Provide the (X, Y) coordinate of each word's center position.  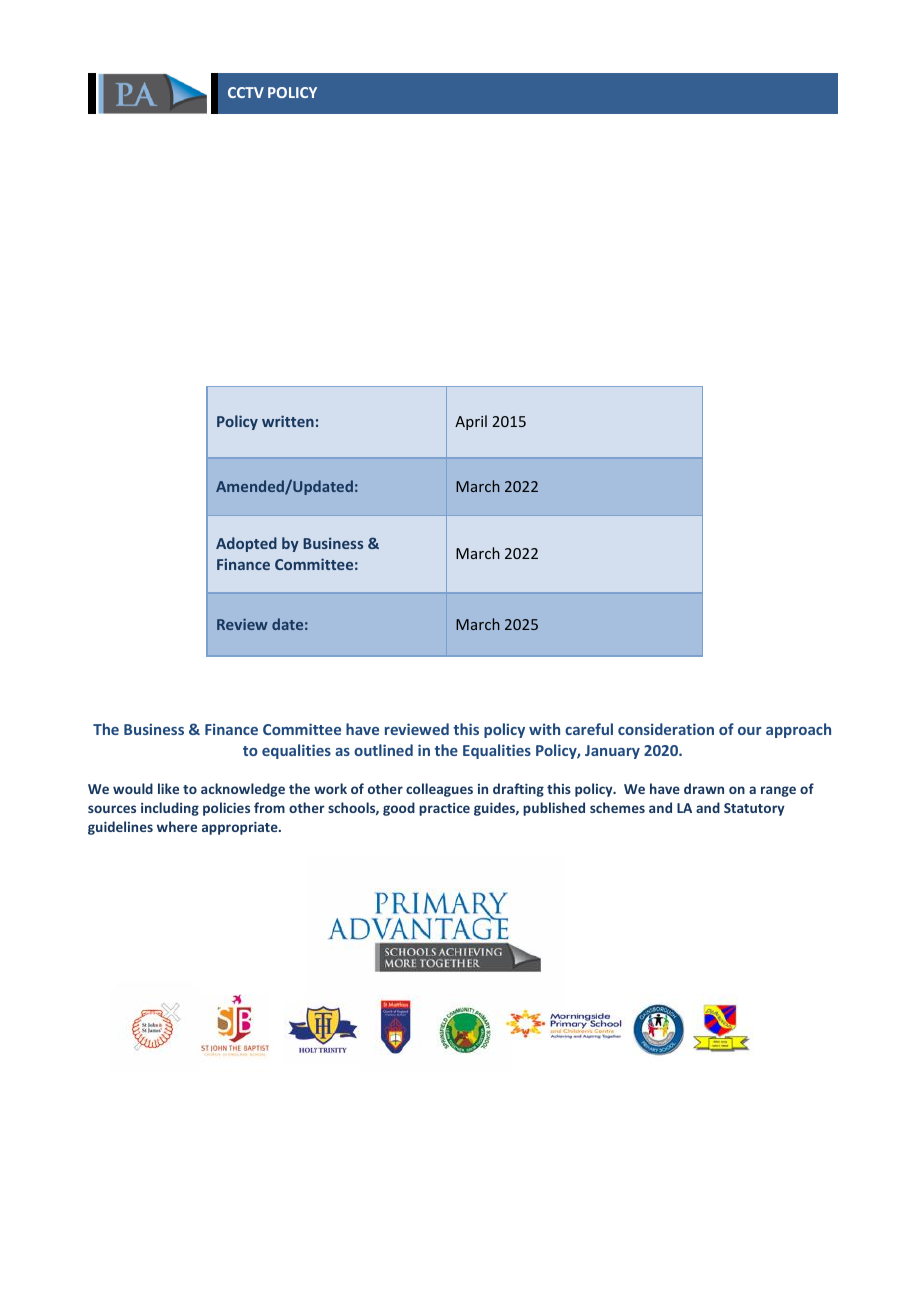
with (544, 729)
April (471, 422)
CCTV (246, 92)
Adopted (246, 544)
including (170, 809)
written (288, 421)
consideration (666, 729)
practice (444, 809)
